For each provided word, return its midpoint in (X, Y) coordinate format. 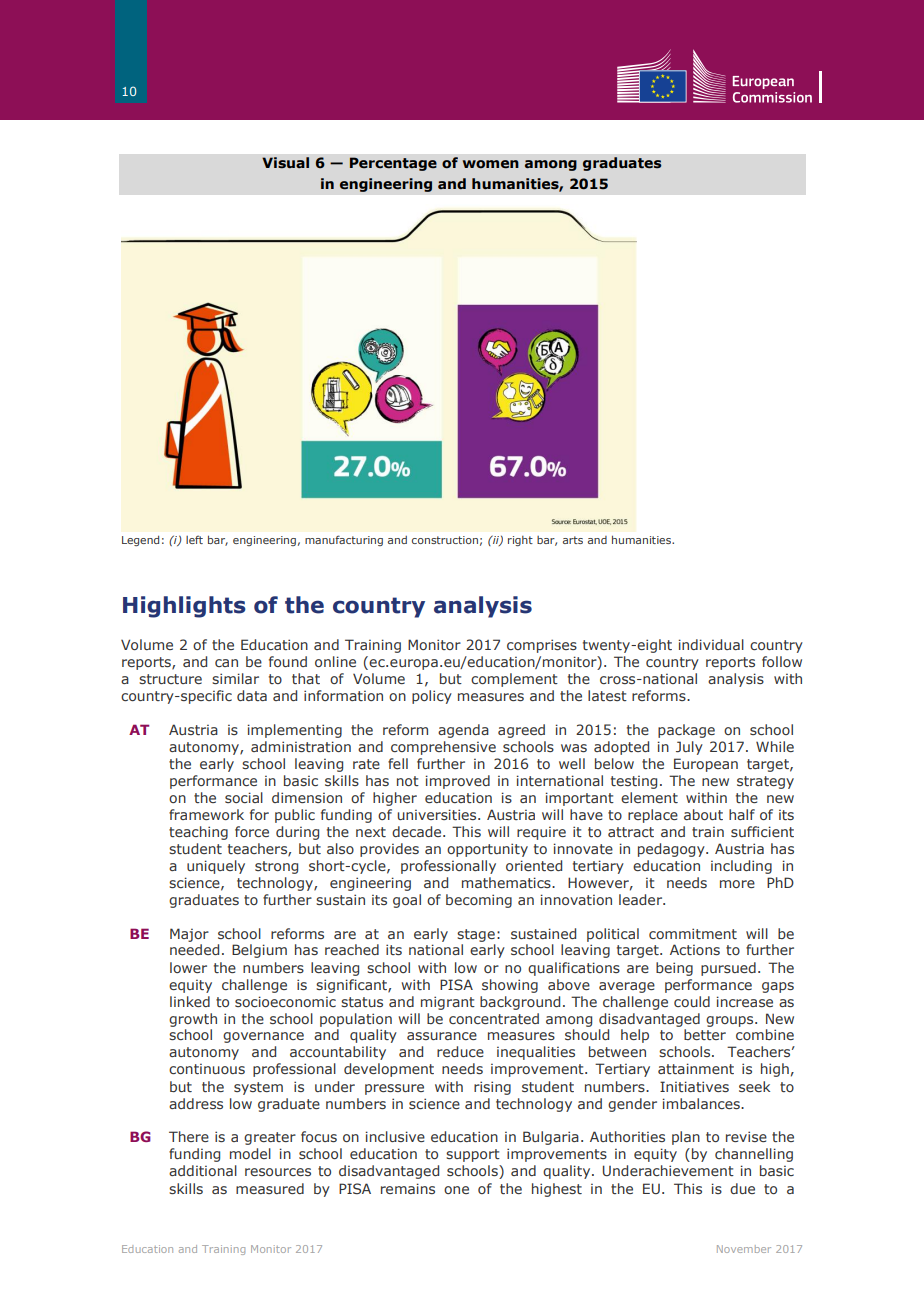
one (456, 1190)
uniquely (216, 867)
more (737, 884)
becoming (479, 901)
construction (445, 540)
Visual (285, 163)
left (194, 539)
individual (711, 644)
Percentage (393, 164)
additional (203, 1170)
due (742, 1188)
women (491, 164)
